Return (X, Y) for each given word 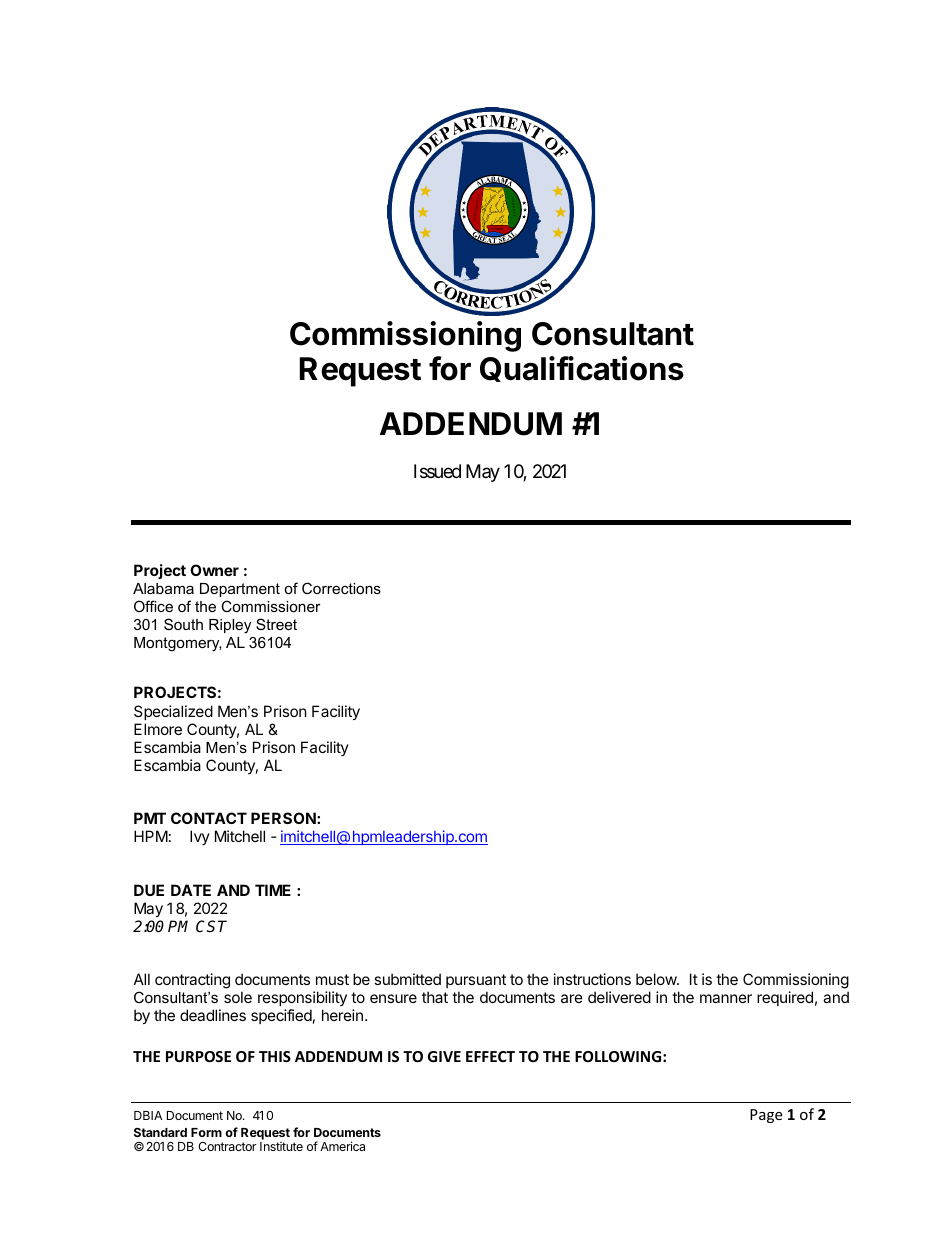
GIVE (444, 1056)
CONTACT (209, 818)
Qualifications (582, 369)
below (657, 979)
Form (206, 1132)
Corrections (341, 588)
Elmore (158, 729)
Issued (437, 471)
